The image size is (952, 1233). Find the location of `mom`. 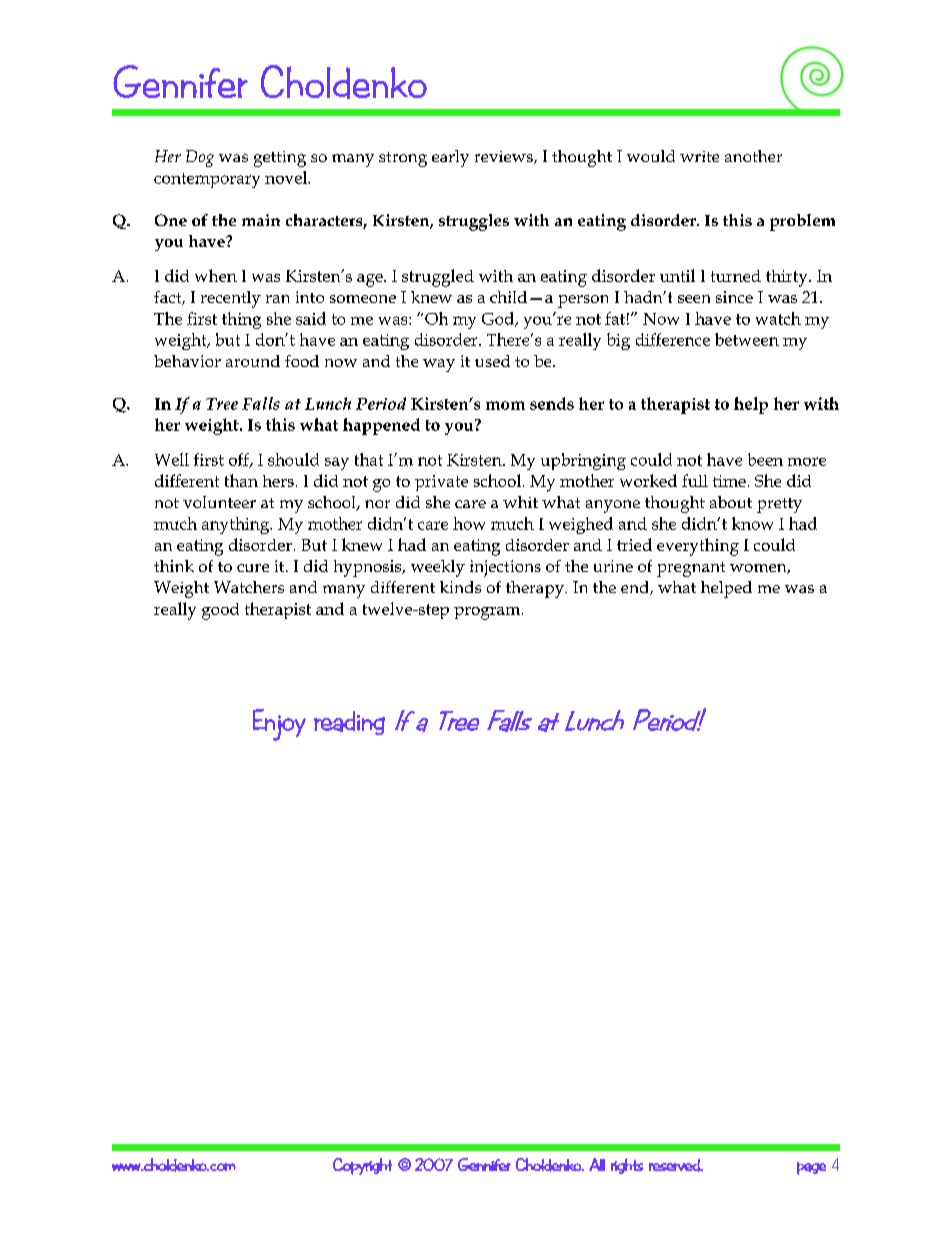

mom is located at coordinates (505, 405).
